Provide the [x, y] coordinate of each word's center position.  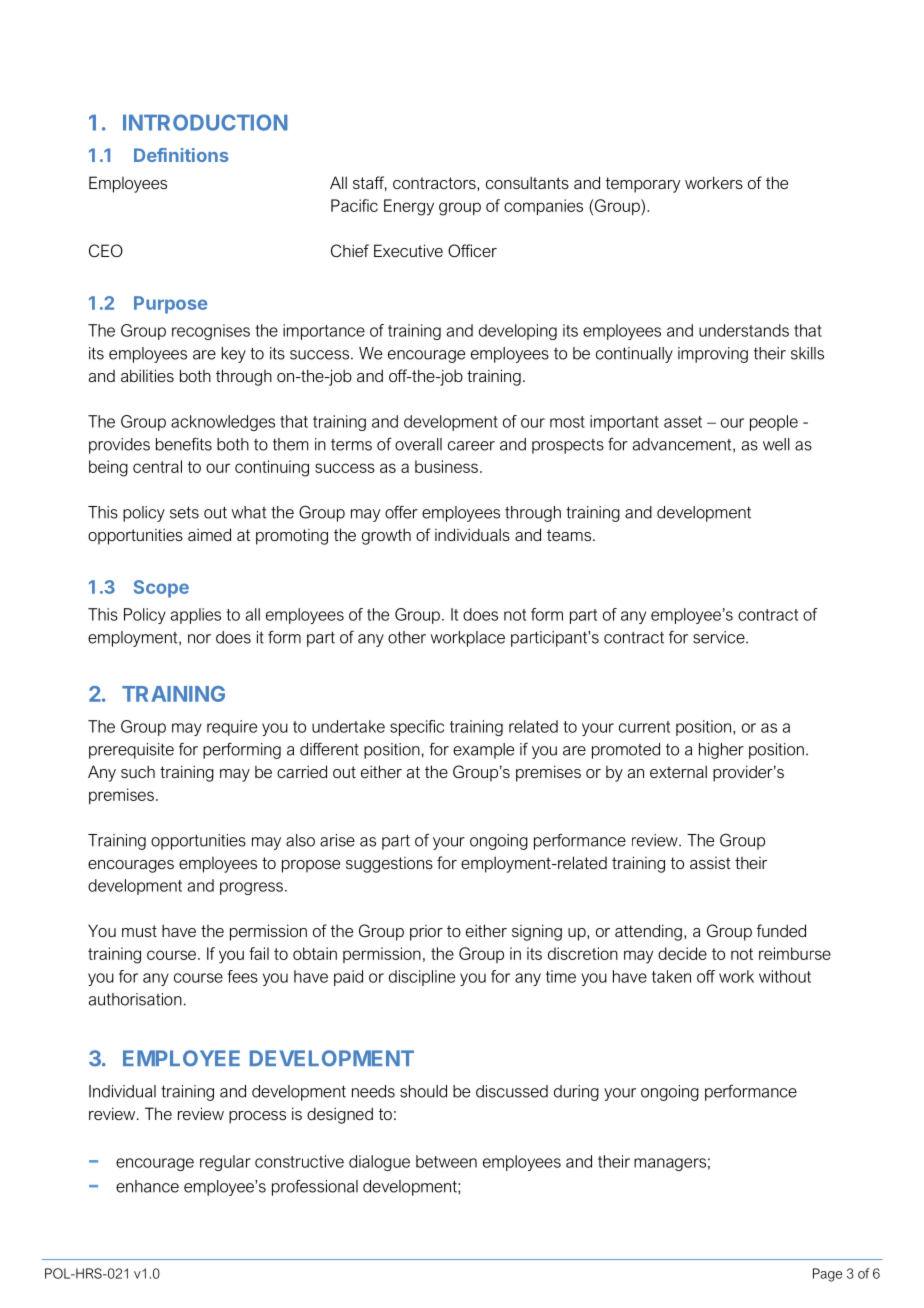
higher [721, 751]
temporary [643, 185]
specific [417, 728]
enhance [147, 1186]
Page [827, 1275]
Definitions [181, 155]
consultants [527, 182]
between [446, 1161]
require [232, 728]
